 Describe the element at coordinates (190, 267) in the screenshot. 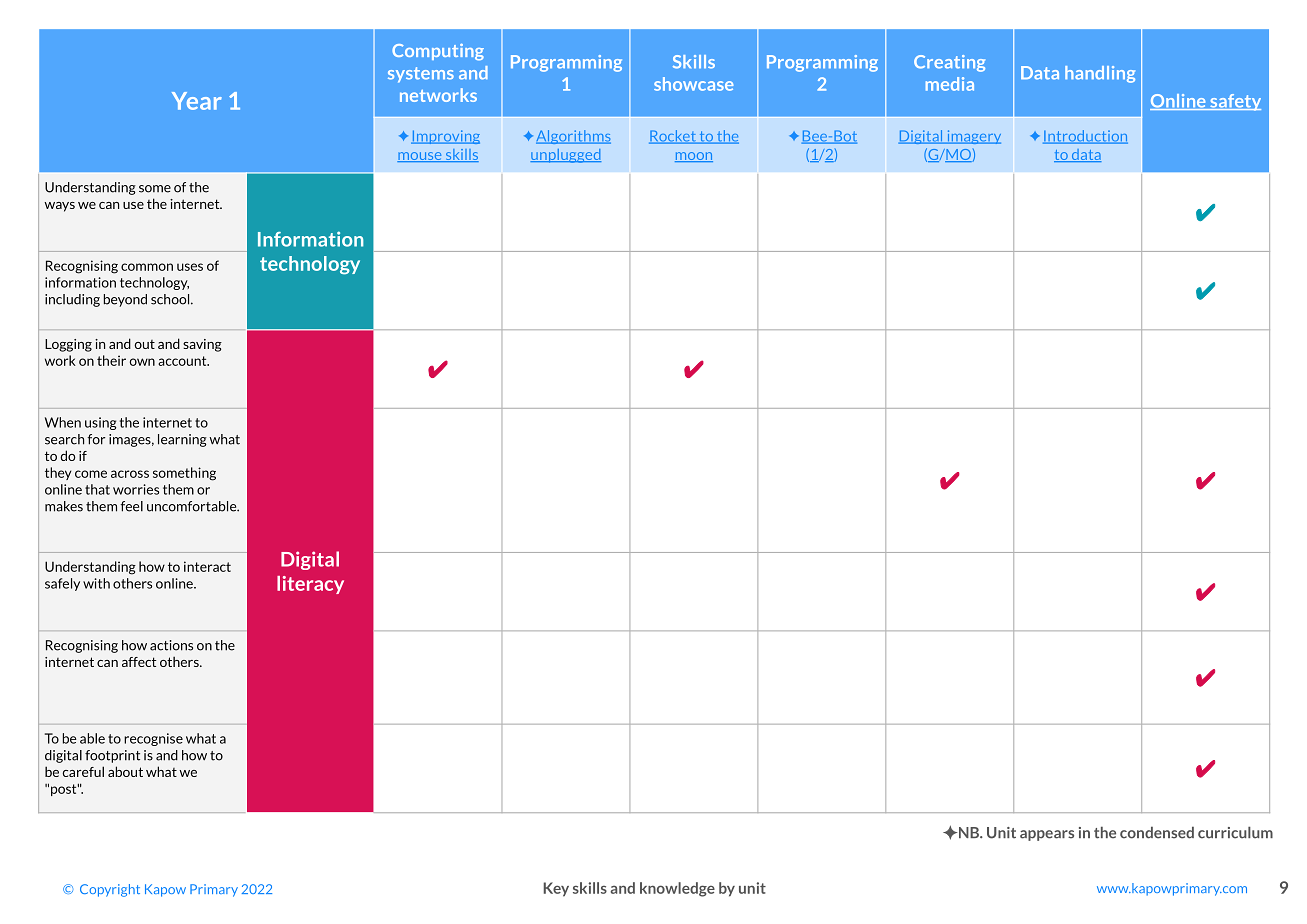

I see `uses` at that location.
